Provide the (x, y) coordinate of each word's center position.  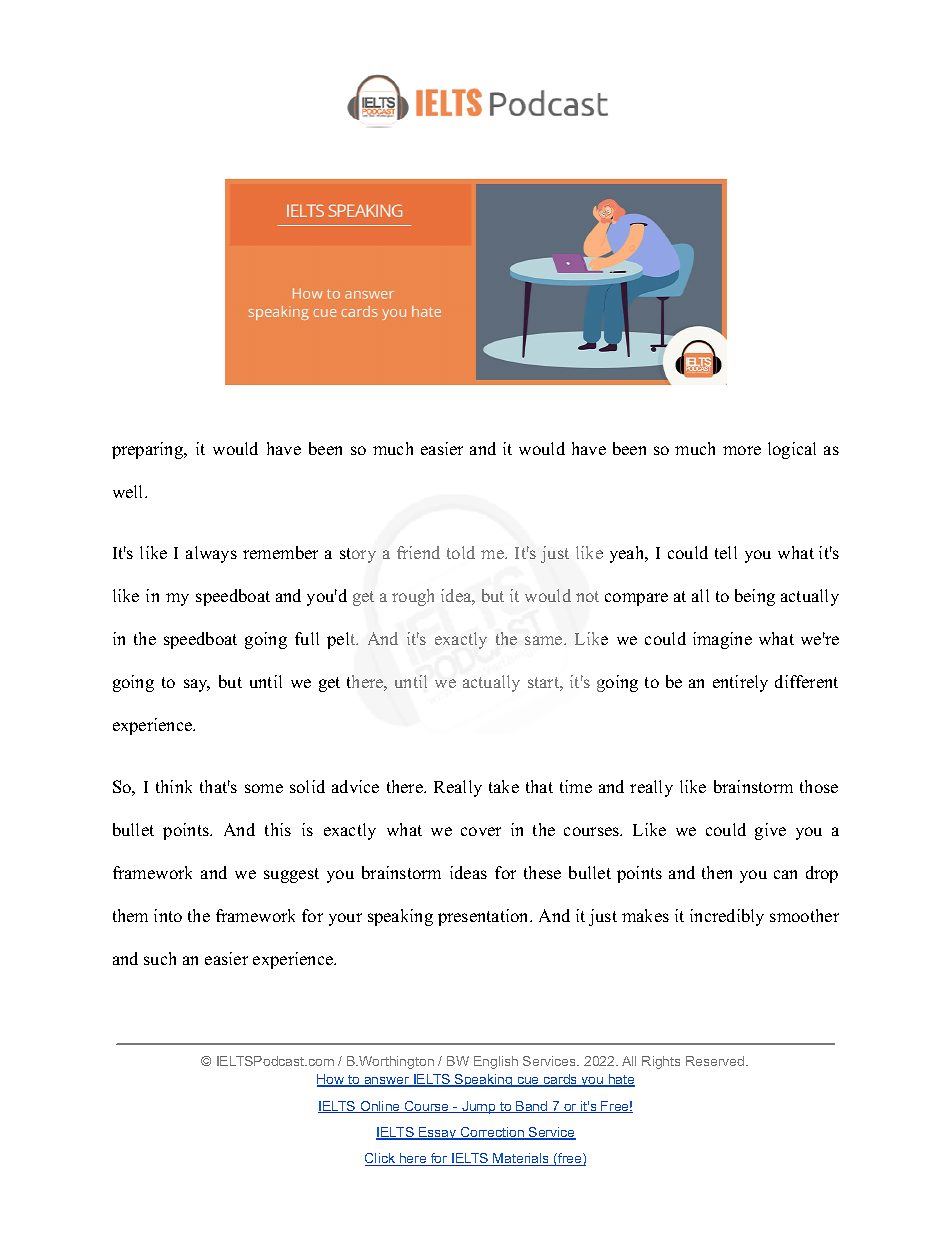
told (461, 552)
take (504, 786)
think (174, 786)
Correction (492, 1133)
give (770, 831)
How (332, 1080)
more (742, 450)
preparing (149, 450)
